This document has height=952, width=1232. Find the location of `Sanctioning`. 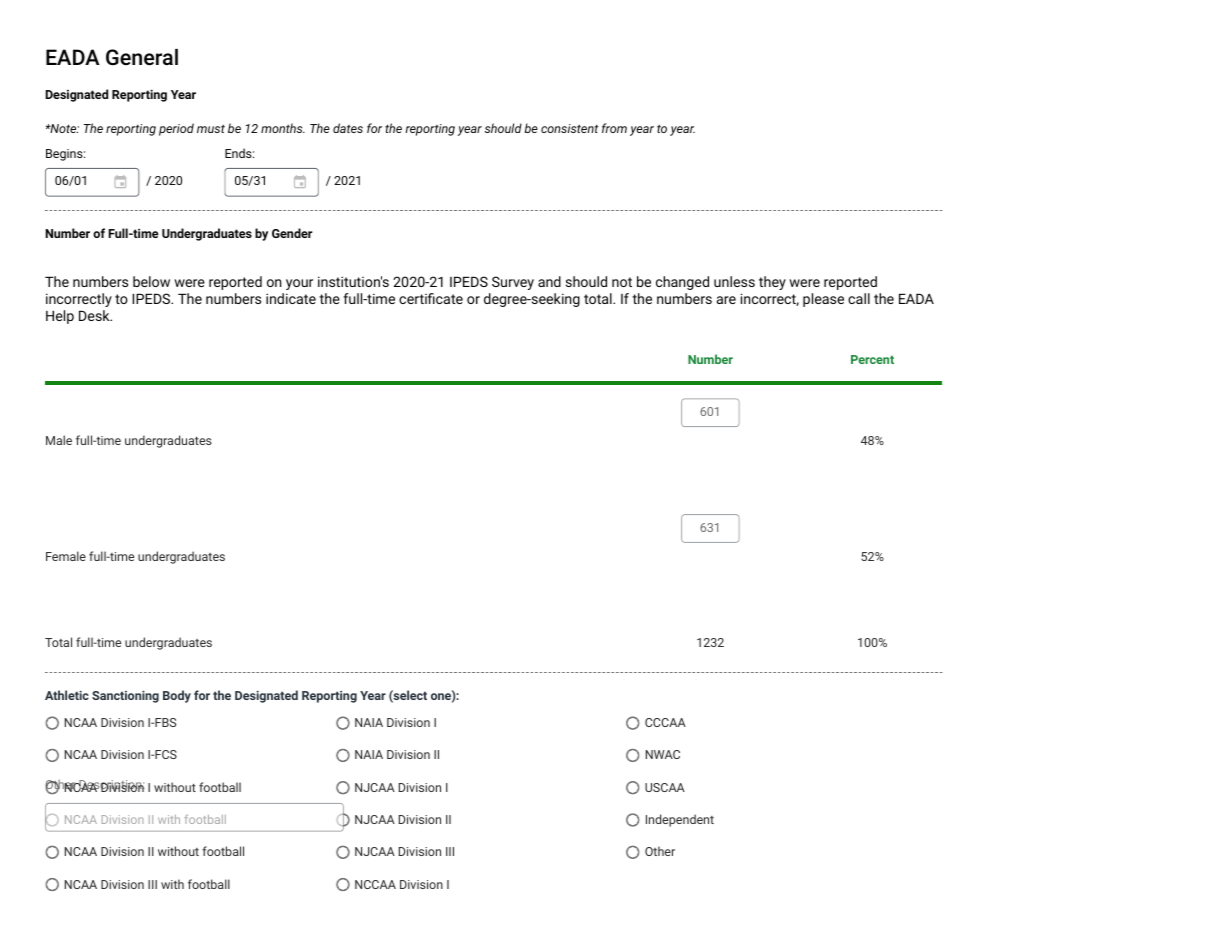

Sanctioning is located at coordinates (125, 697).
